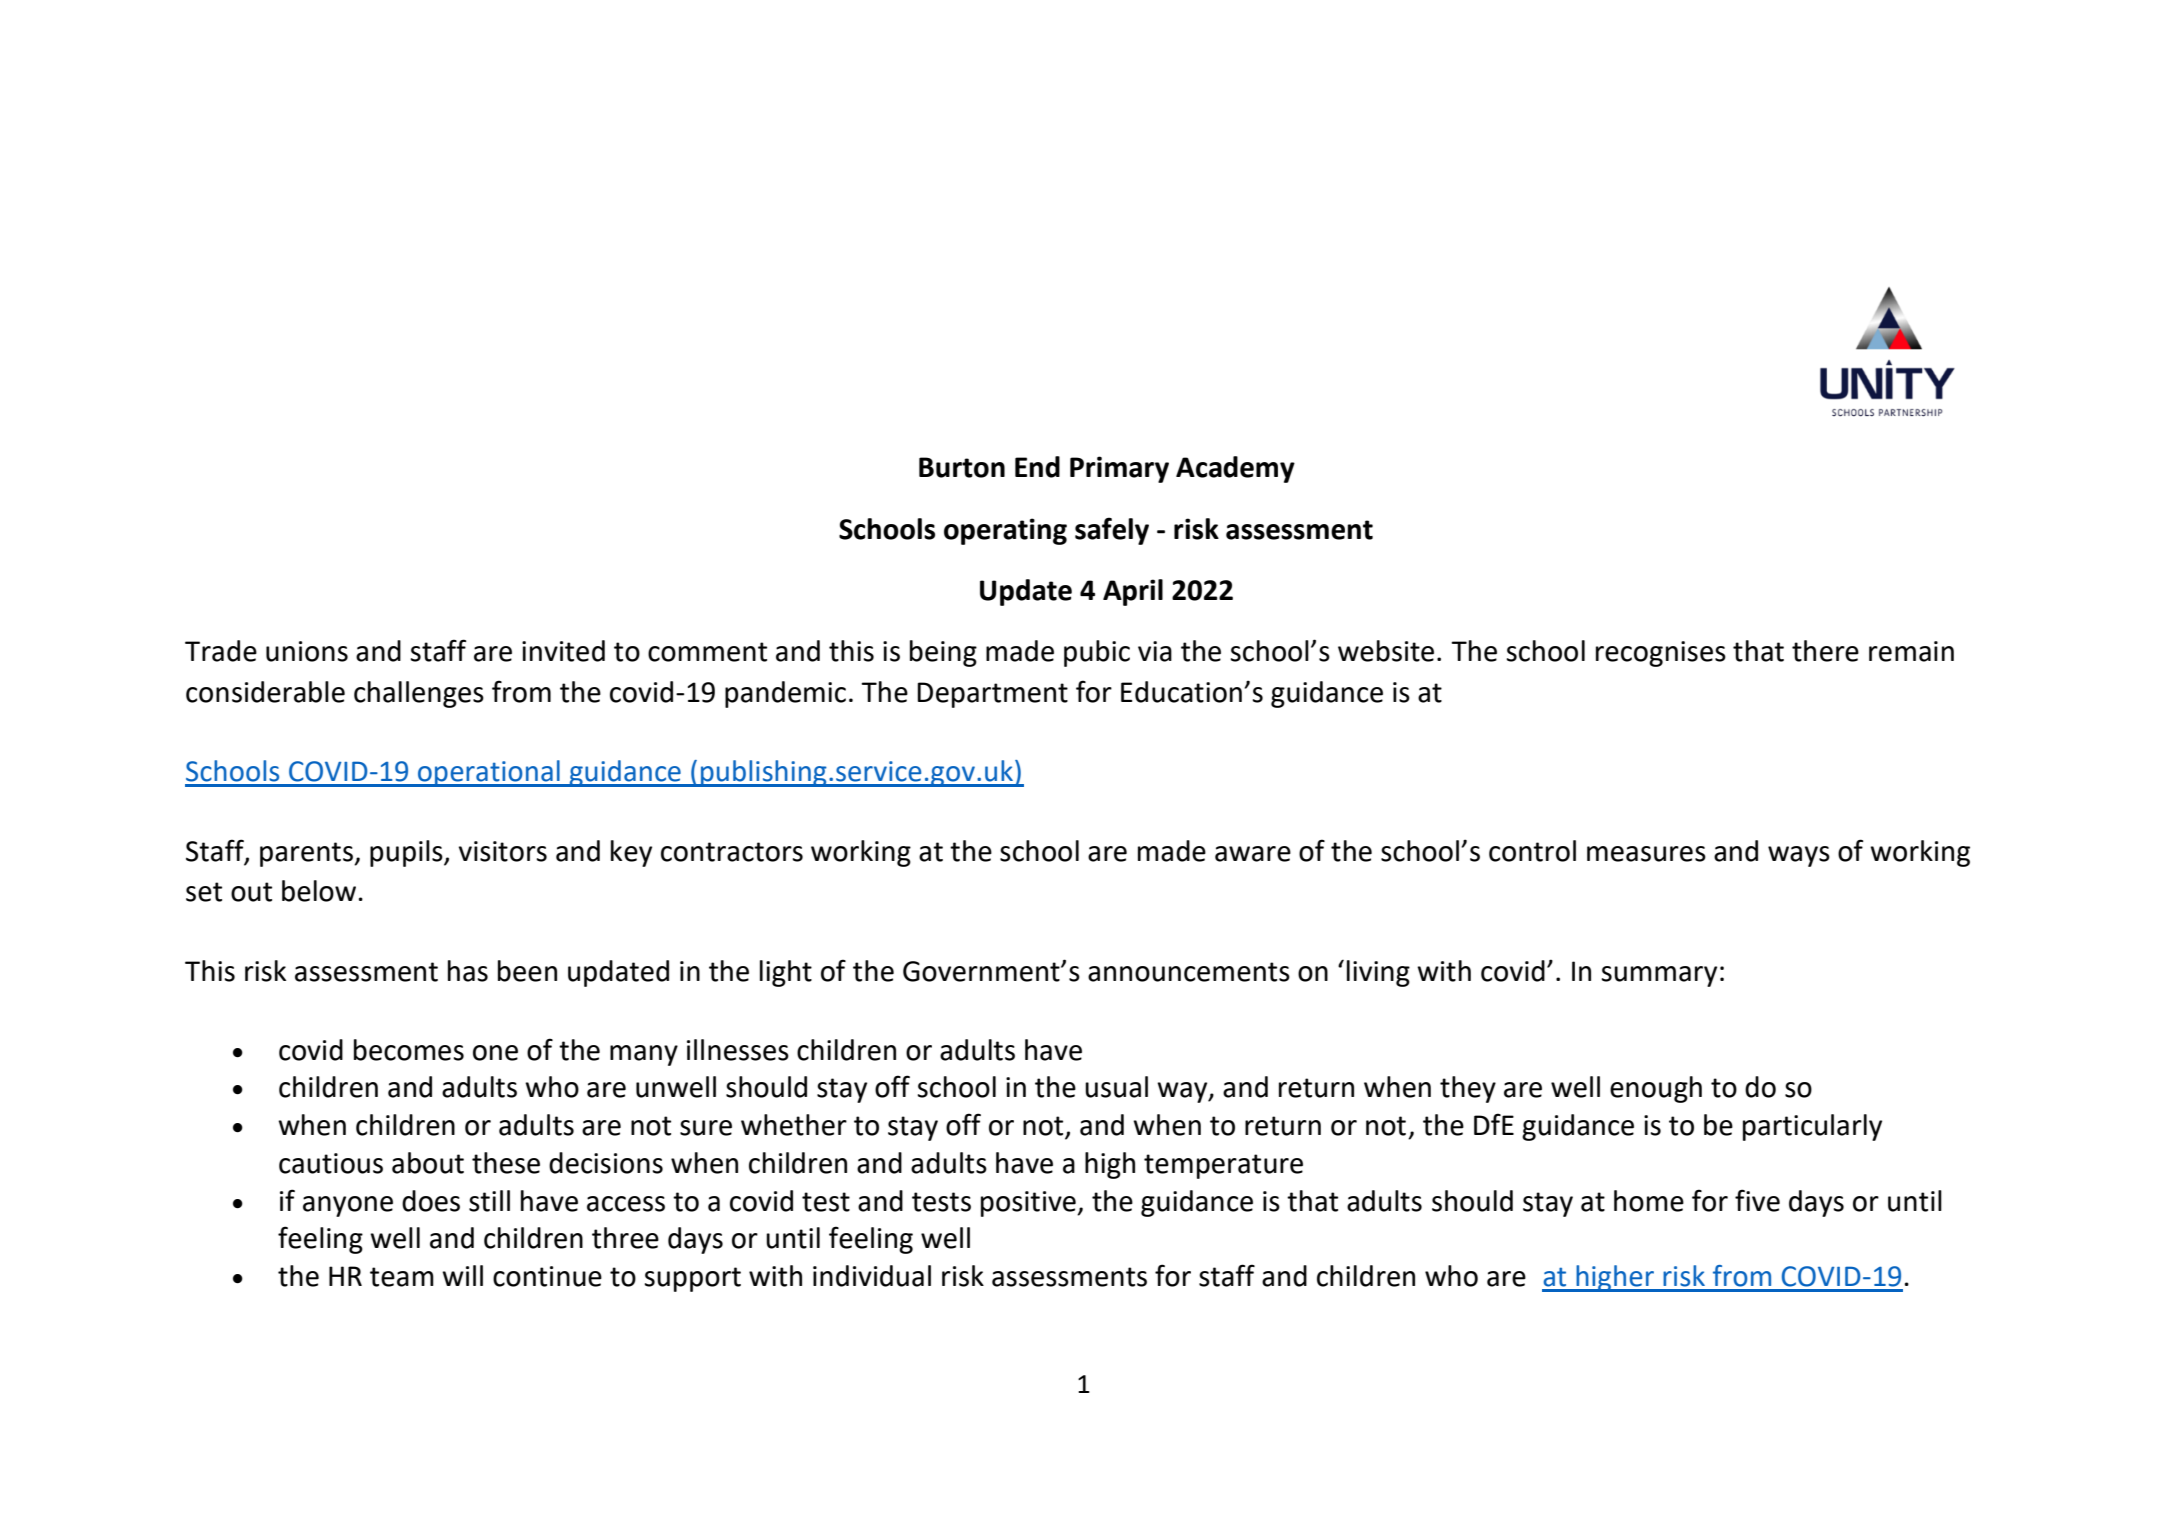 This page has height=1532, width=2167. Describe the element at coordinates (407, 853) in the page. I see `pupils` at that location.
